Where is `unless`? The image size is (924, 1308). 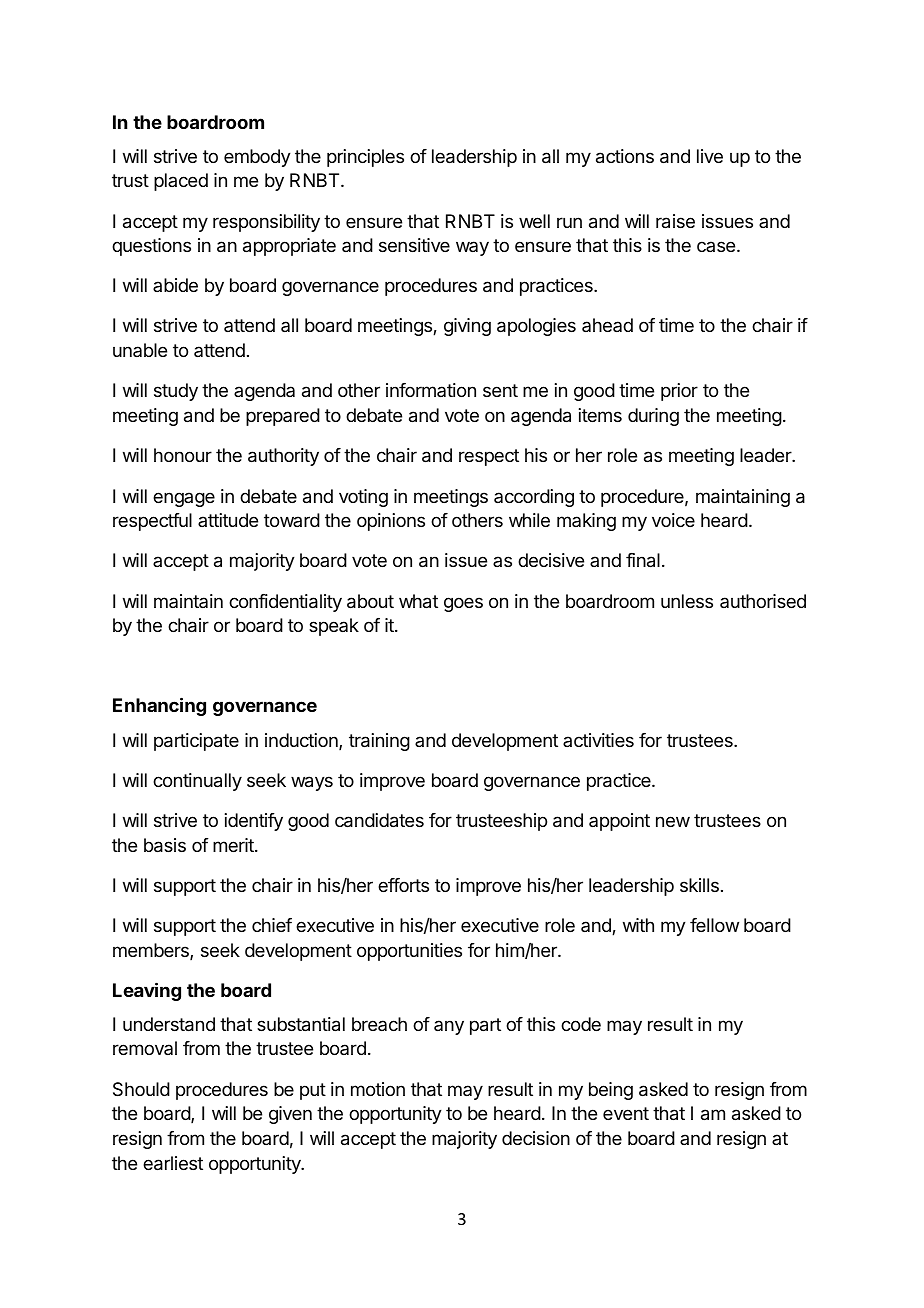 unless is located at coordinates (687, 601).
